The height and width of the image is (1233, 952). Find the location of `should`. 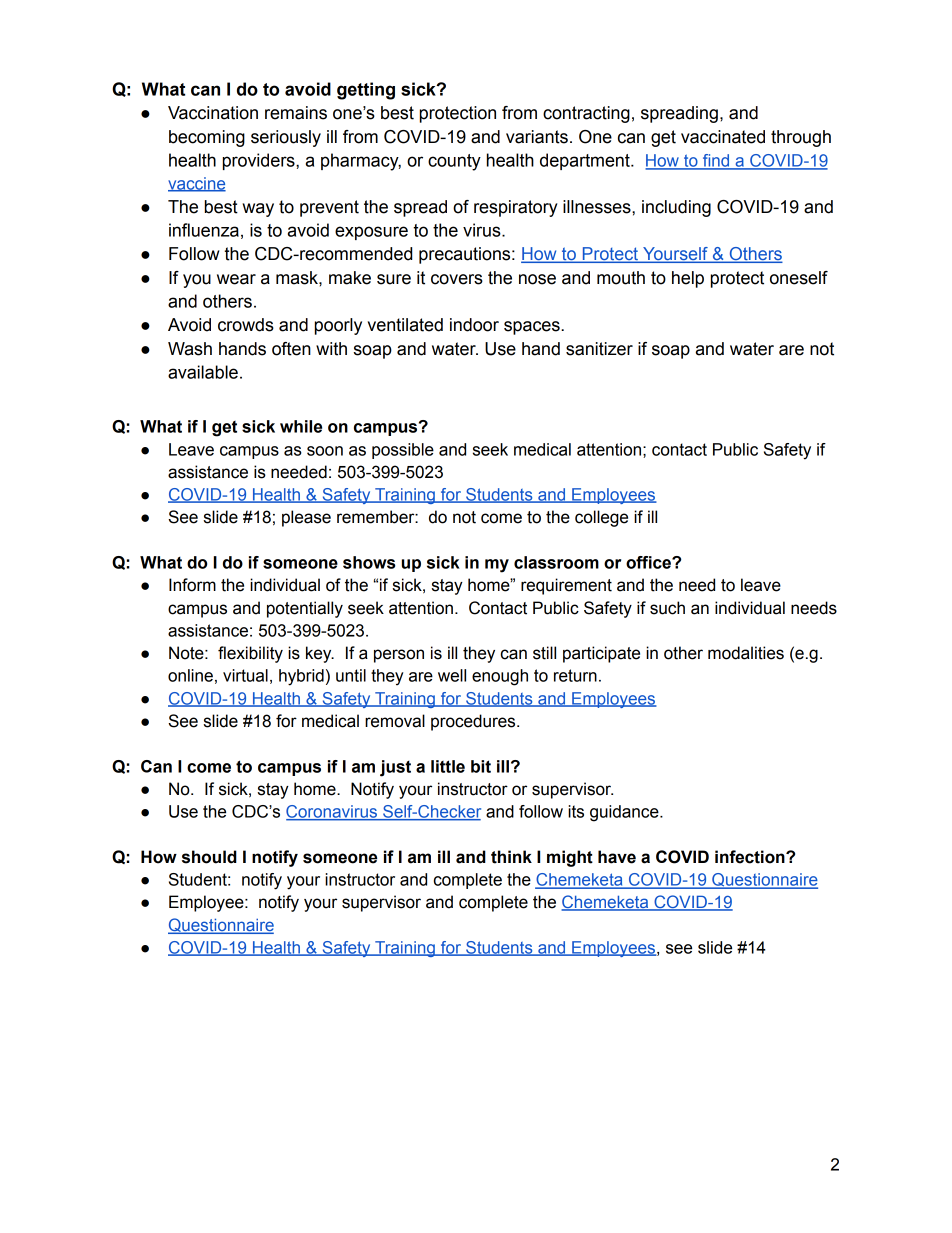

should is located at coordinates (209, 857).
